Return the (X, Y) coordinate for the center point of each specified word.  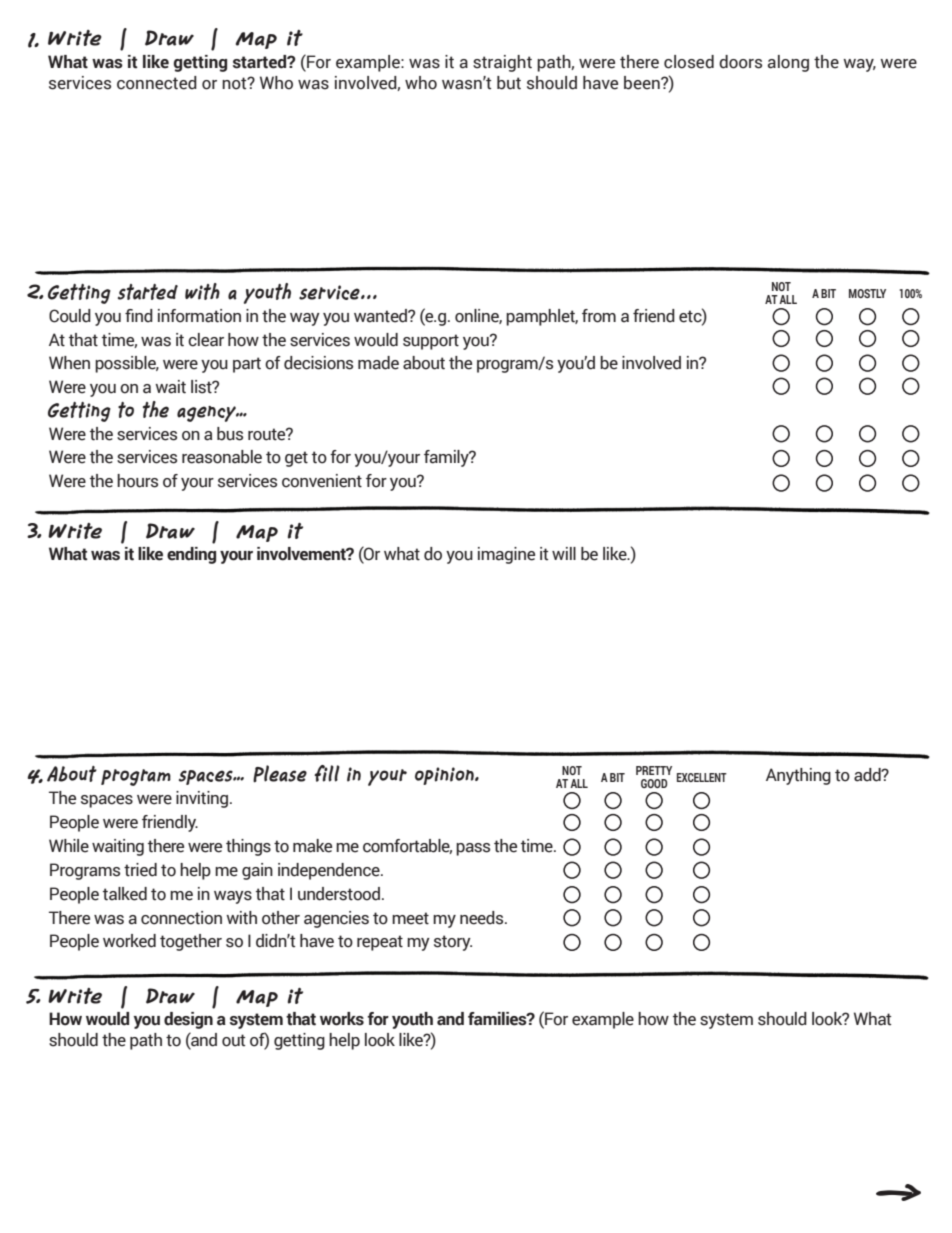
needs (483, 918)
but (509, 83)
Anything (798, 776)
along (788, 63)
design (188, 1020)
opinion (445, 776)
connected (157, 83)
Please (280, 774)
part (247, 365)
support (431, 342)
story (453, 943)
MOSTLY (867, 293)
